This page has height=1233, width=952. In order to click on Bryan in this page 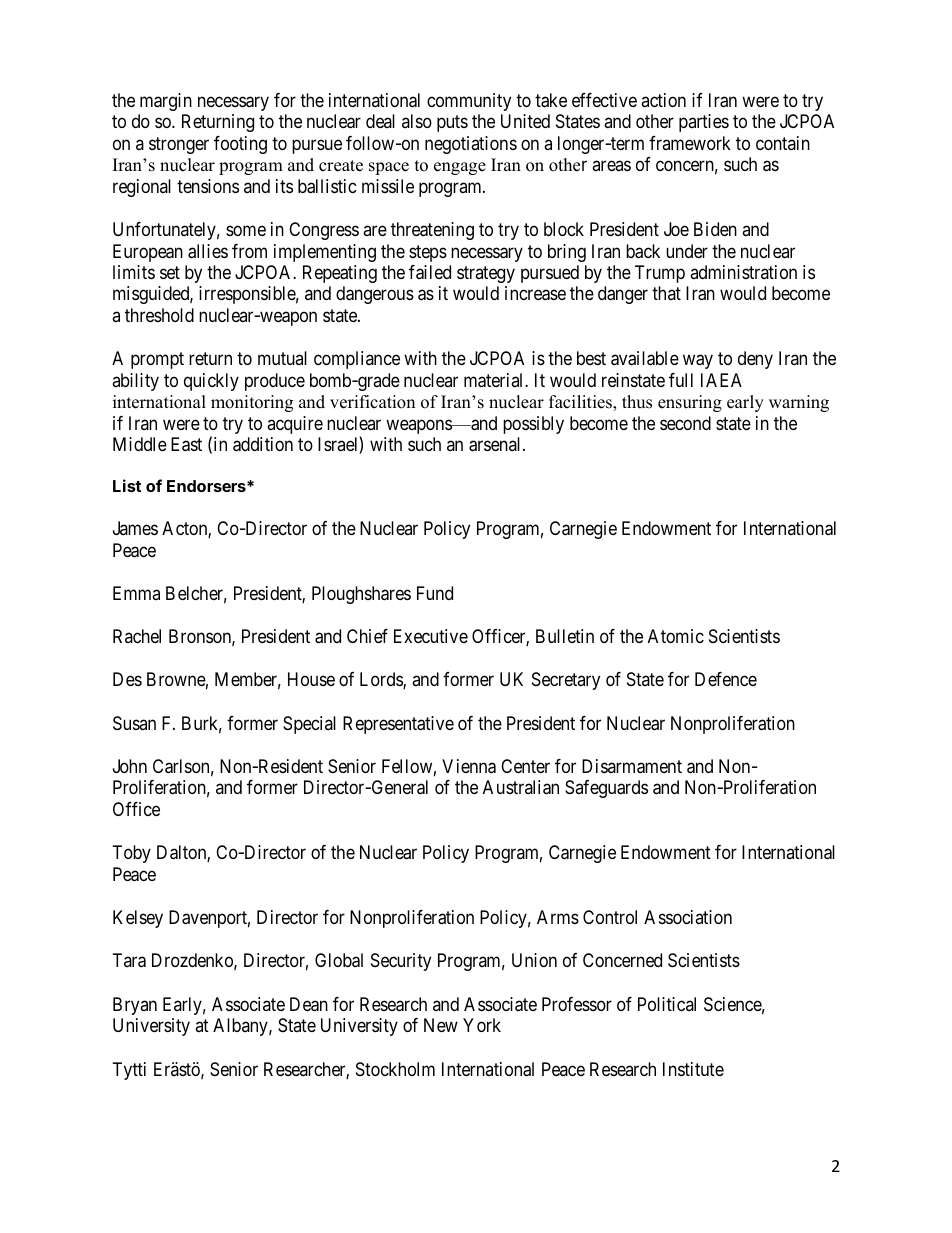, I will do `click(135, 1006)`.
